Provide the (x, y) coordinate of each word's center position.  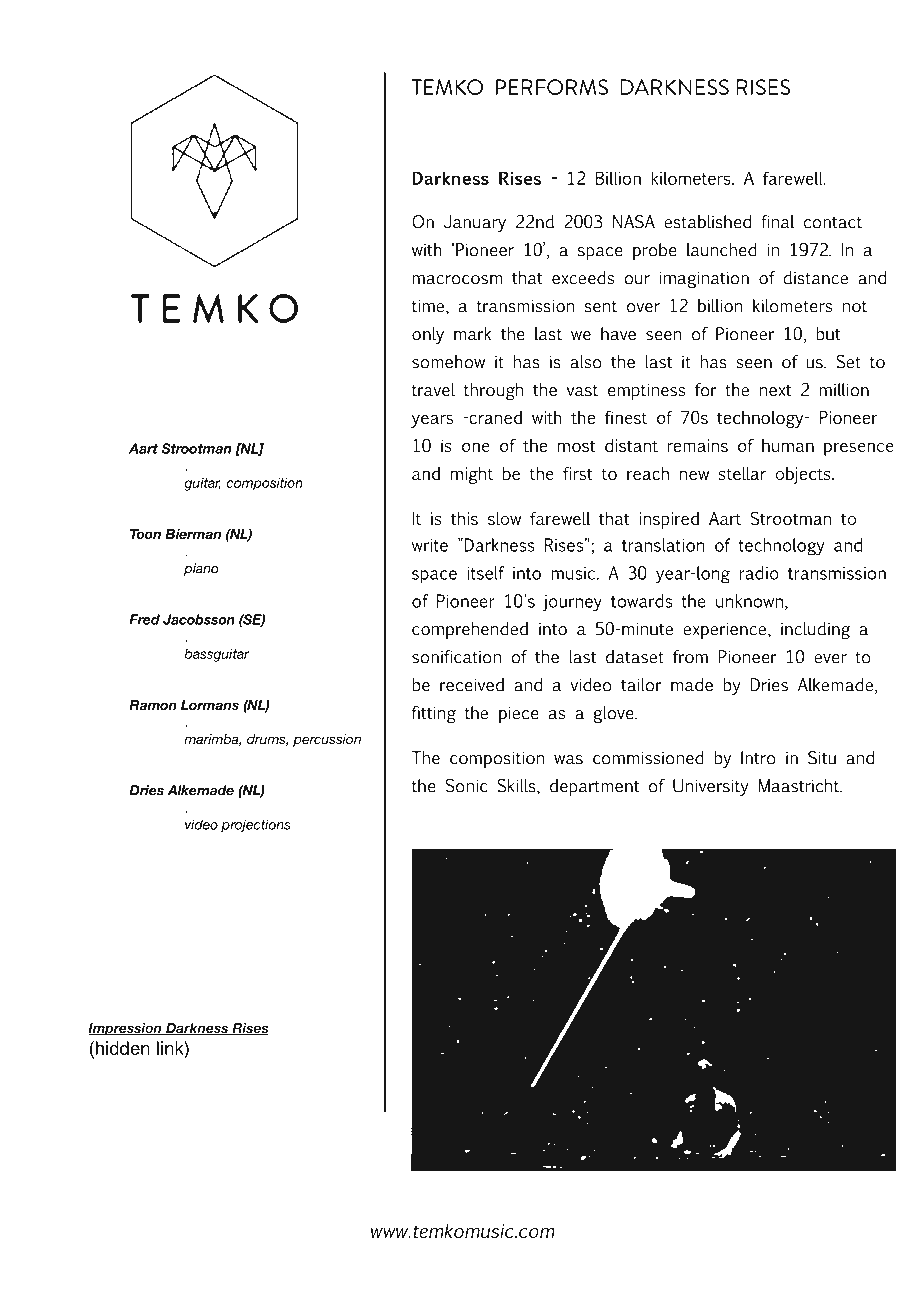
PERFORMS (552, 87)
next (775, 391)
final (777, 222)
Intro (758, 758)
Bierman (193, 534)
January (475, 223)
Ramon (153, 705)
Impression (126, 1029)
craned (494, 417)
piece (519, 714)
